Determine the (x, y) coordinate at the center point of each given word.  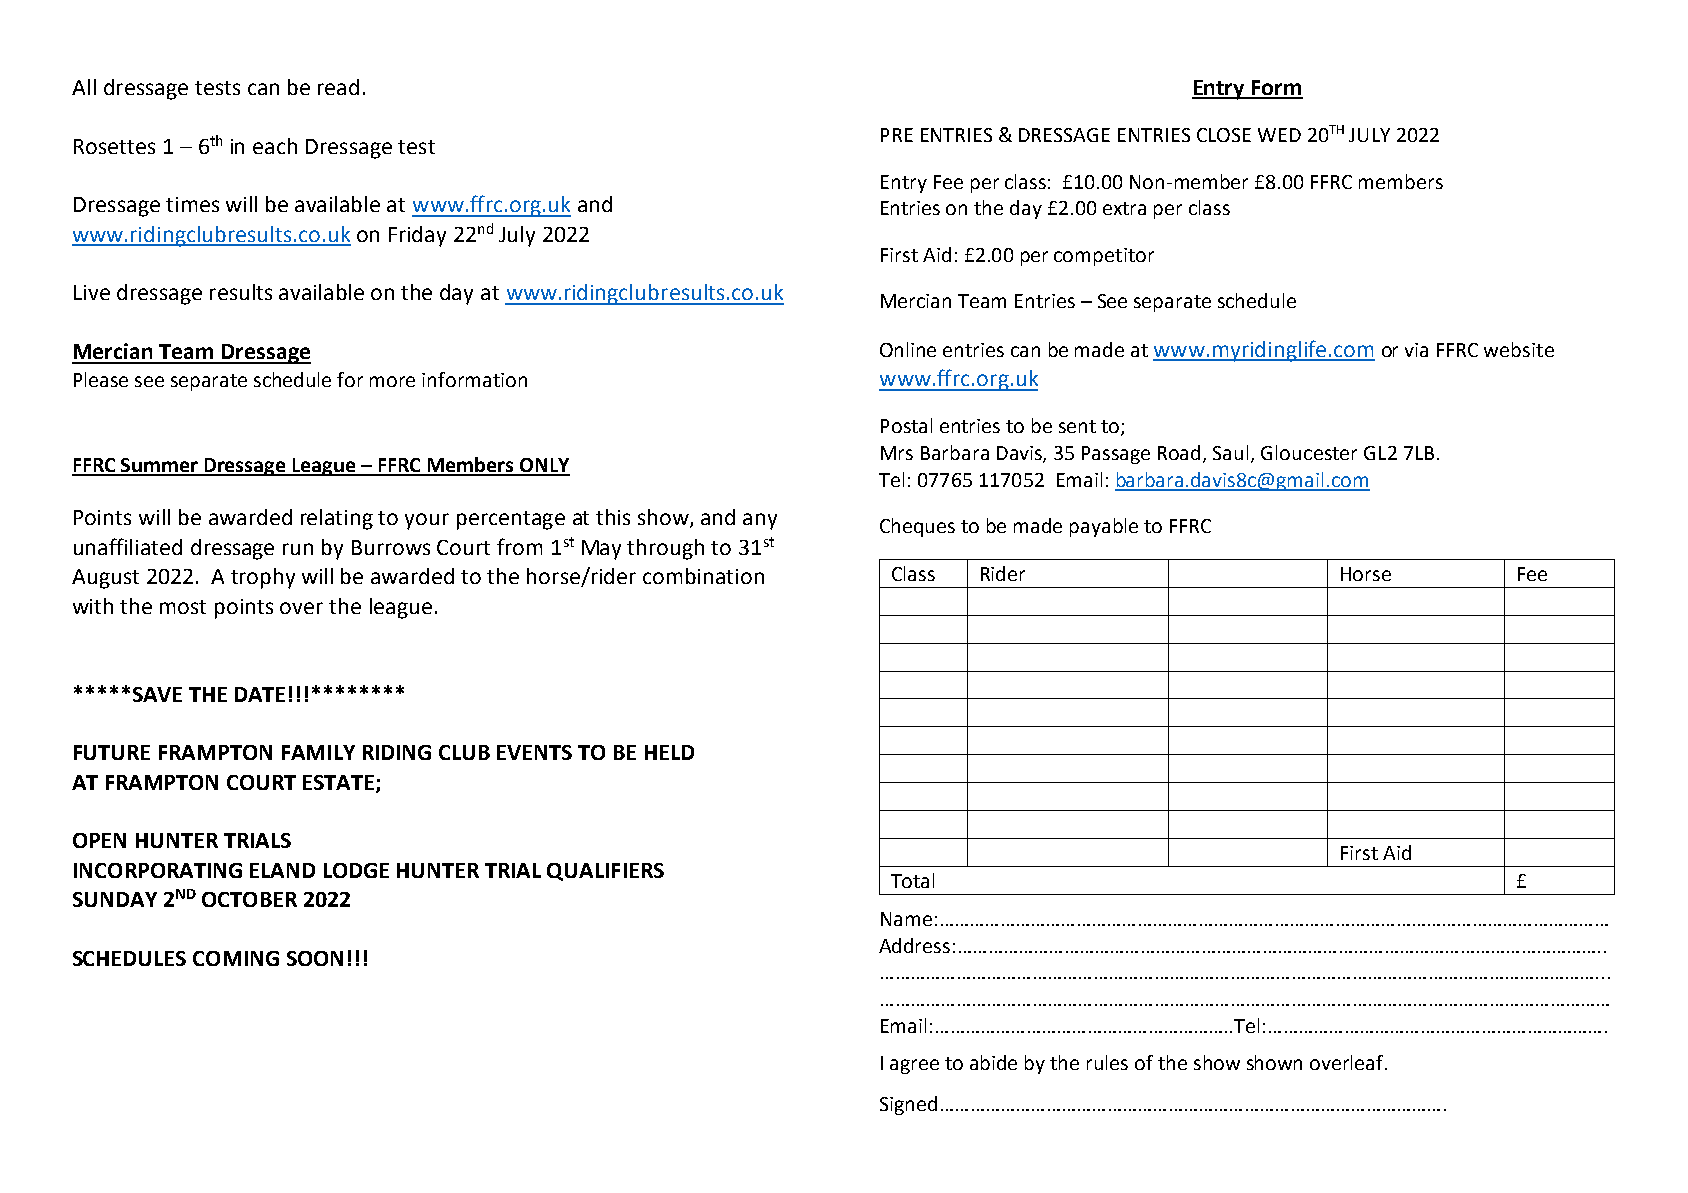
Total (912, 880)
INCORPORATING (158, 870)
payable (1104, 527)
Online (908, 349)
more (392, 381)
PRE (897, 135)
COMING (236, 958)
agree (914, 1066)
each (275, 146)
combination (703, 576)
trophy (263, 578)
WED (1279, 135)
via (1416, 350)
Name (906, 919)
